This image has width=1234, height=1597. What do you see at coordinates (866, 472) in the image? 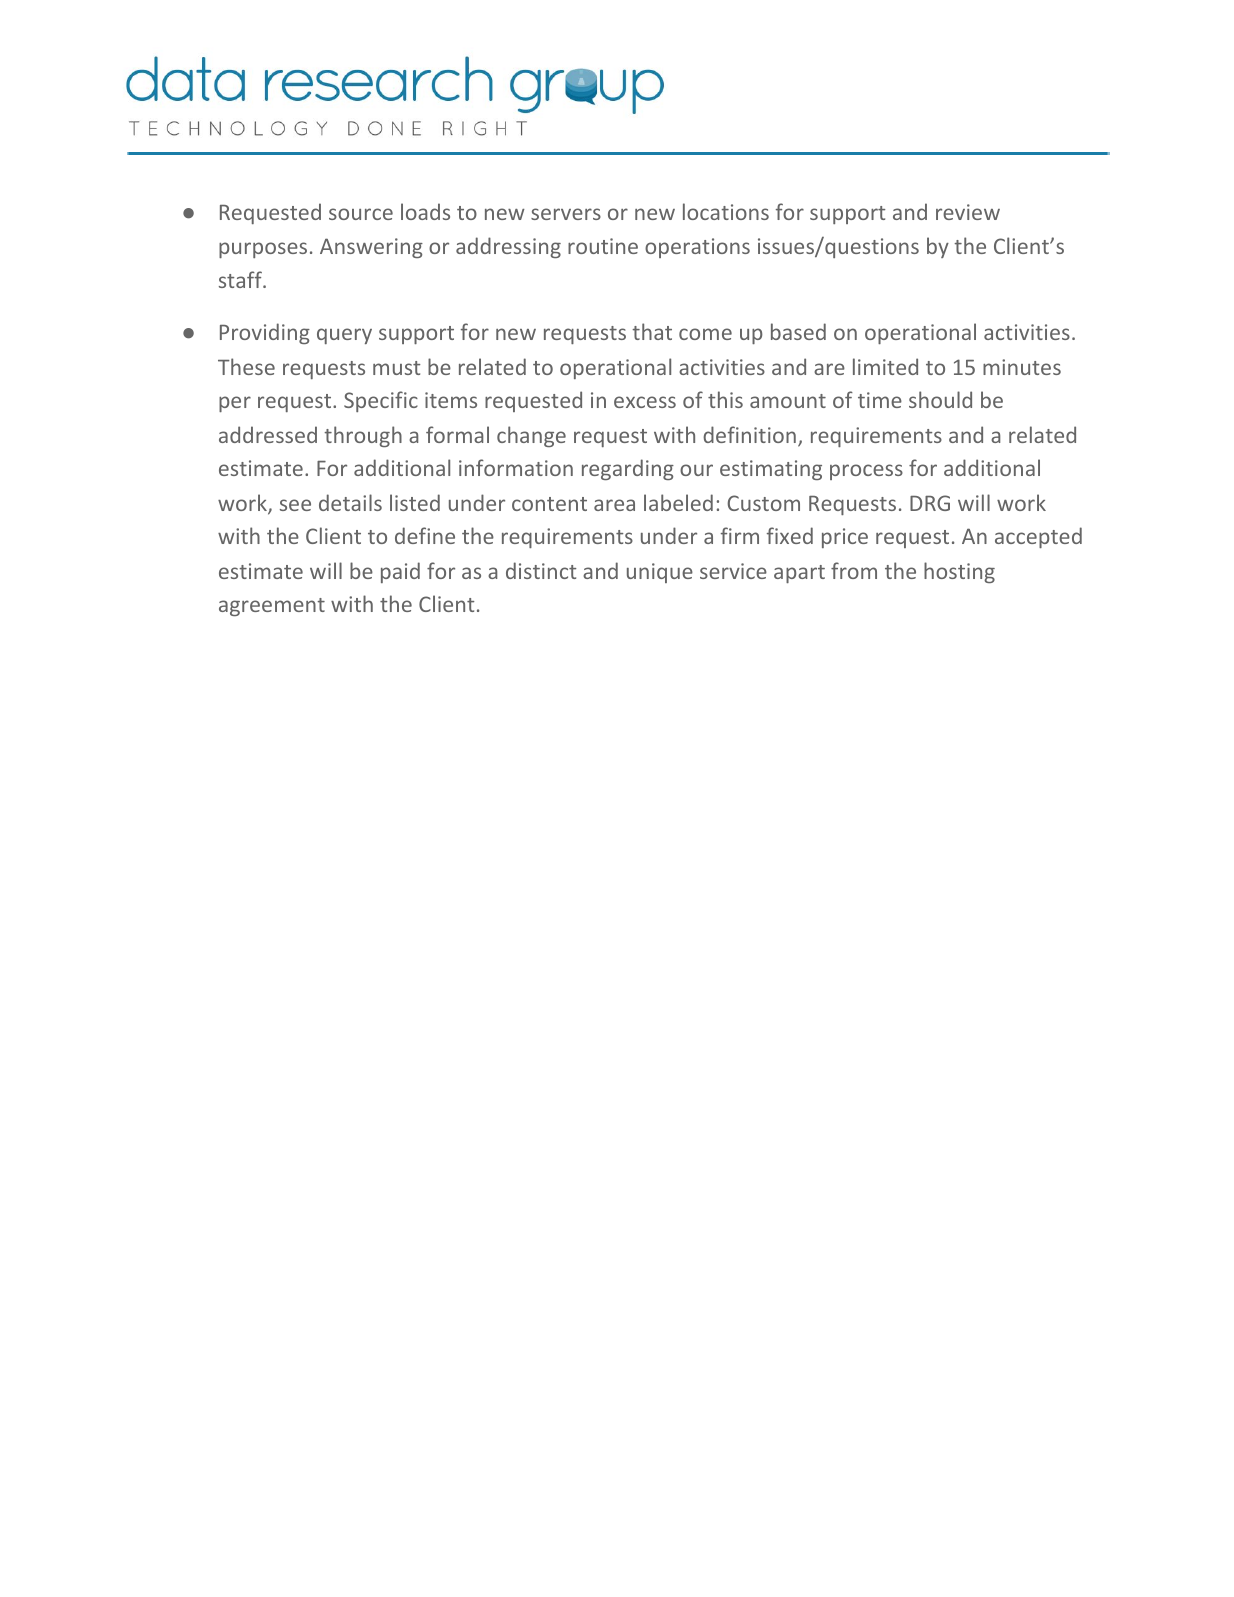
I see `process` at bounding box center [866, 472].
